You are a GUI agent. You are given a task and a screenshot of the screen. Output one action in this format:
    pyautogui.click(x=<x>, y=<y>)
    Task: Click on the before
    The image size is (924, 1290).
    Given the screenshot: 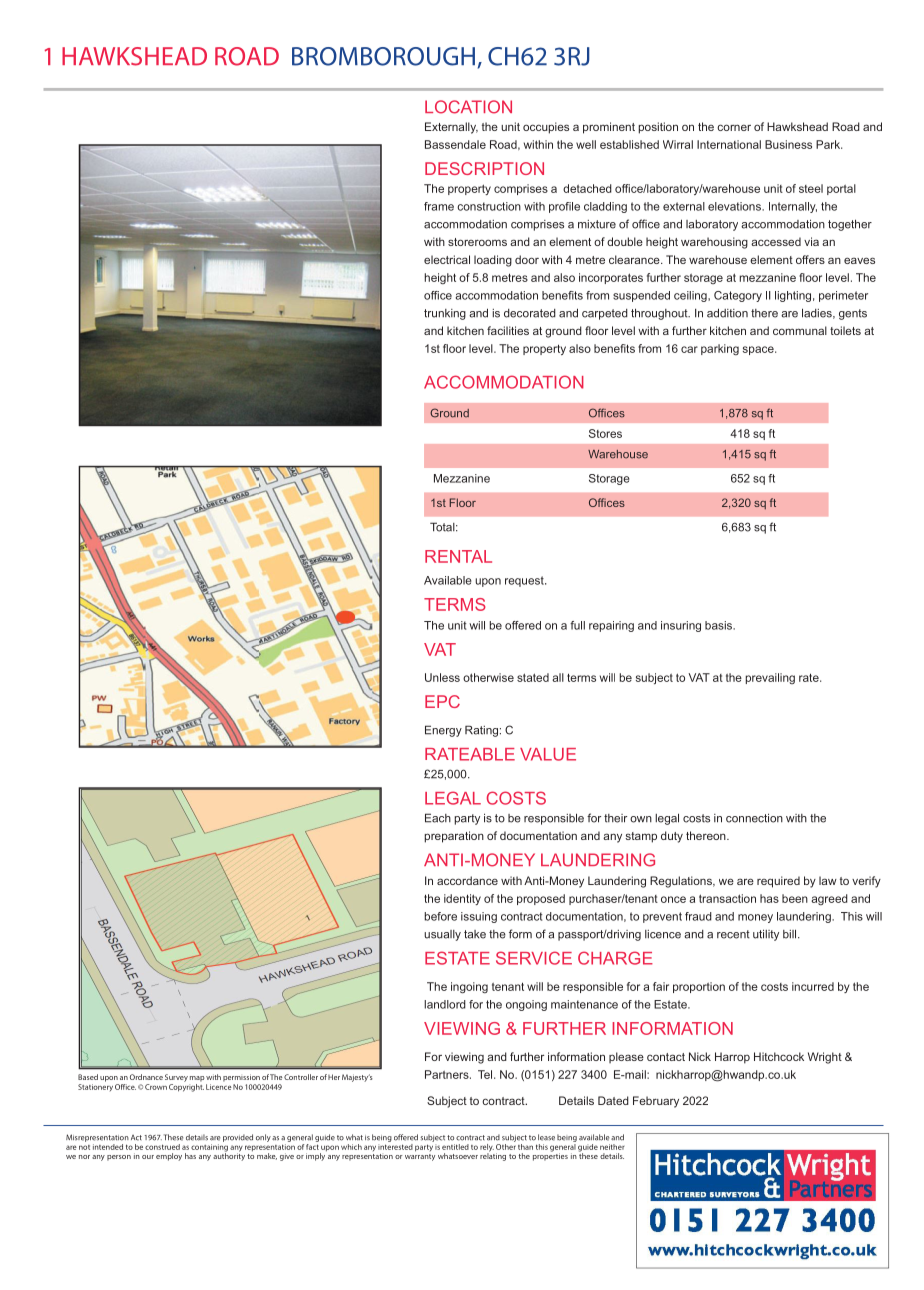 What is the action you would take?
    pyautogui.click(x=440, y=916)
